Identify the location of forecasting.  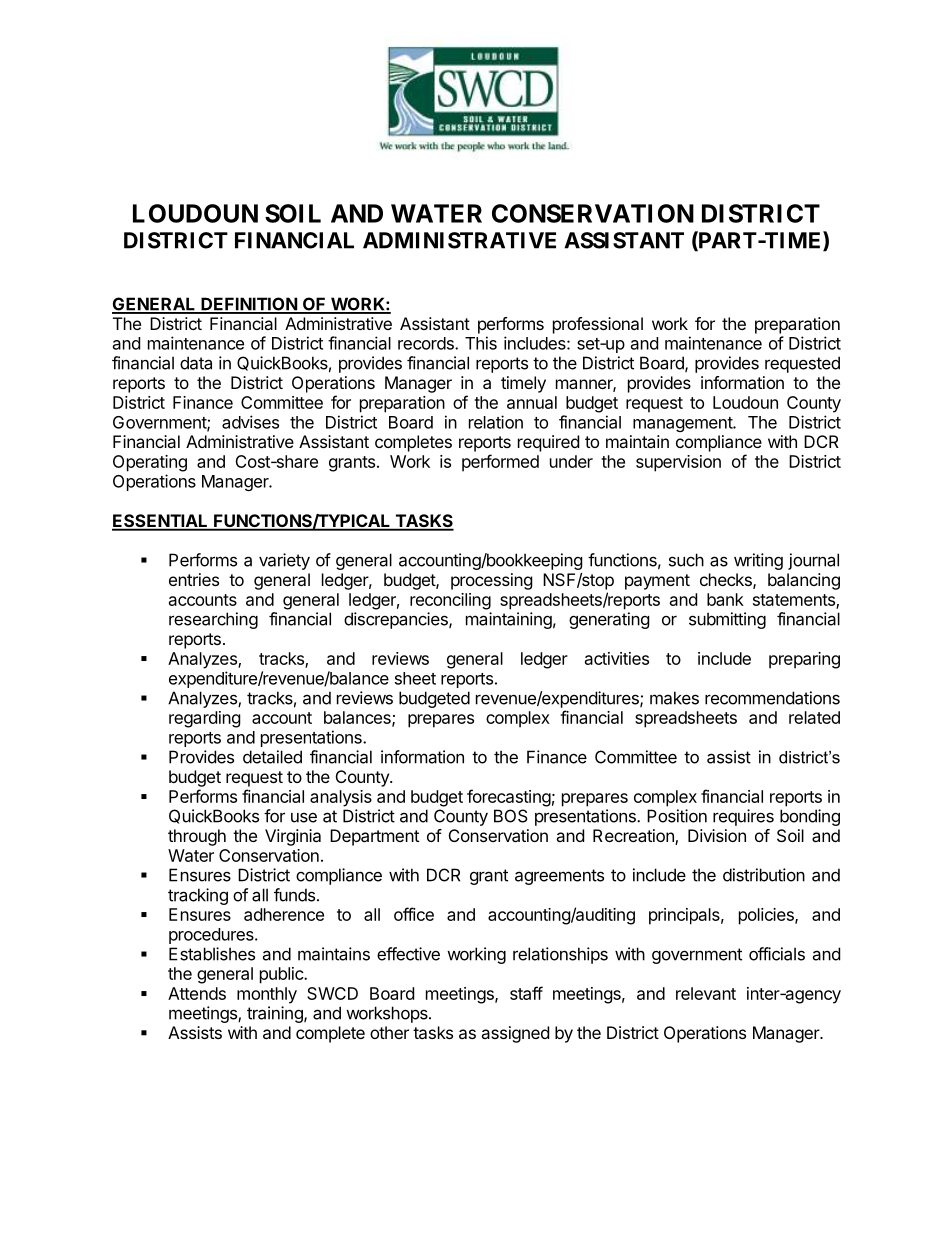
(509, 798).
